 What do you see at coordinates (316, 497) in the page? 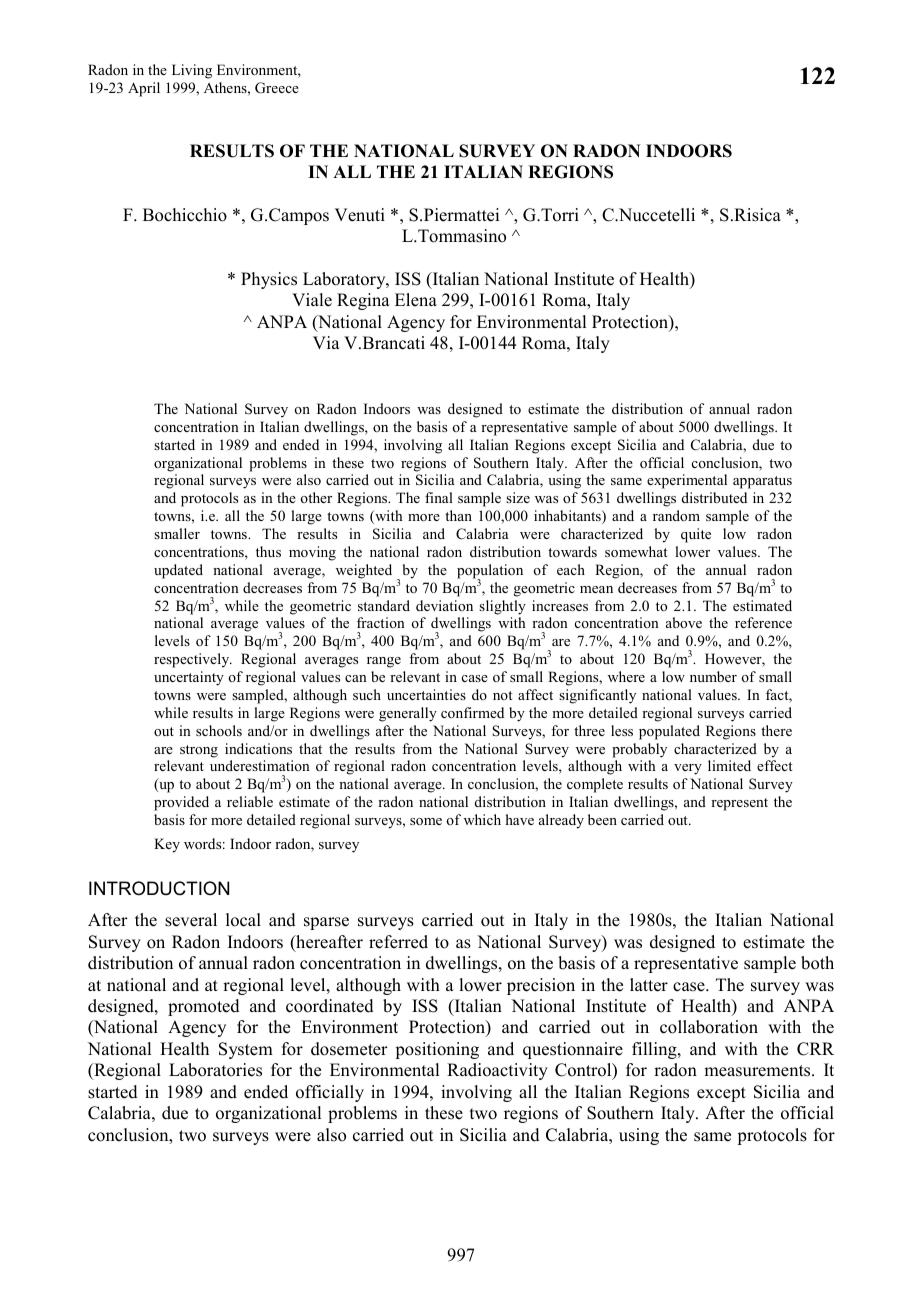
I see `other` at bounding box center [316, 497].
